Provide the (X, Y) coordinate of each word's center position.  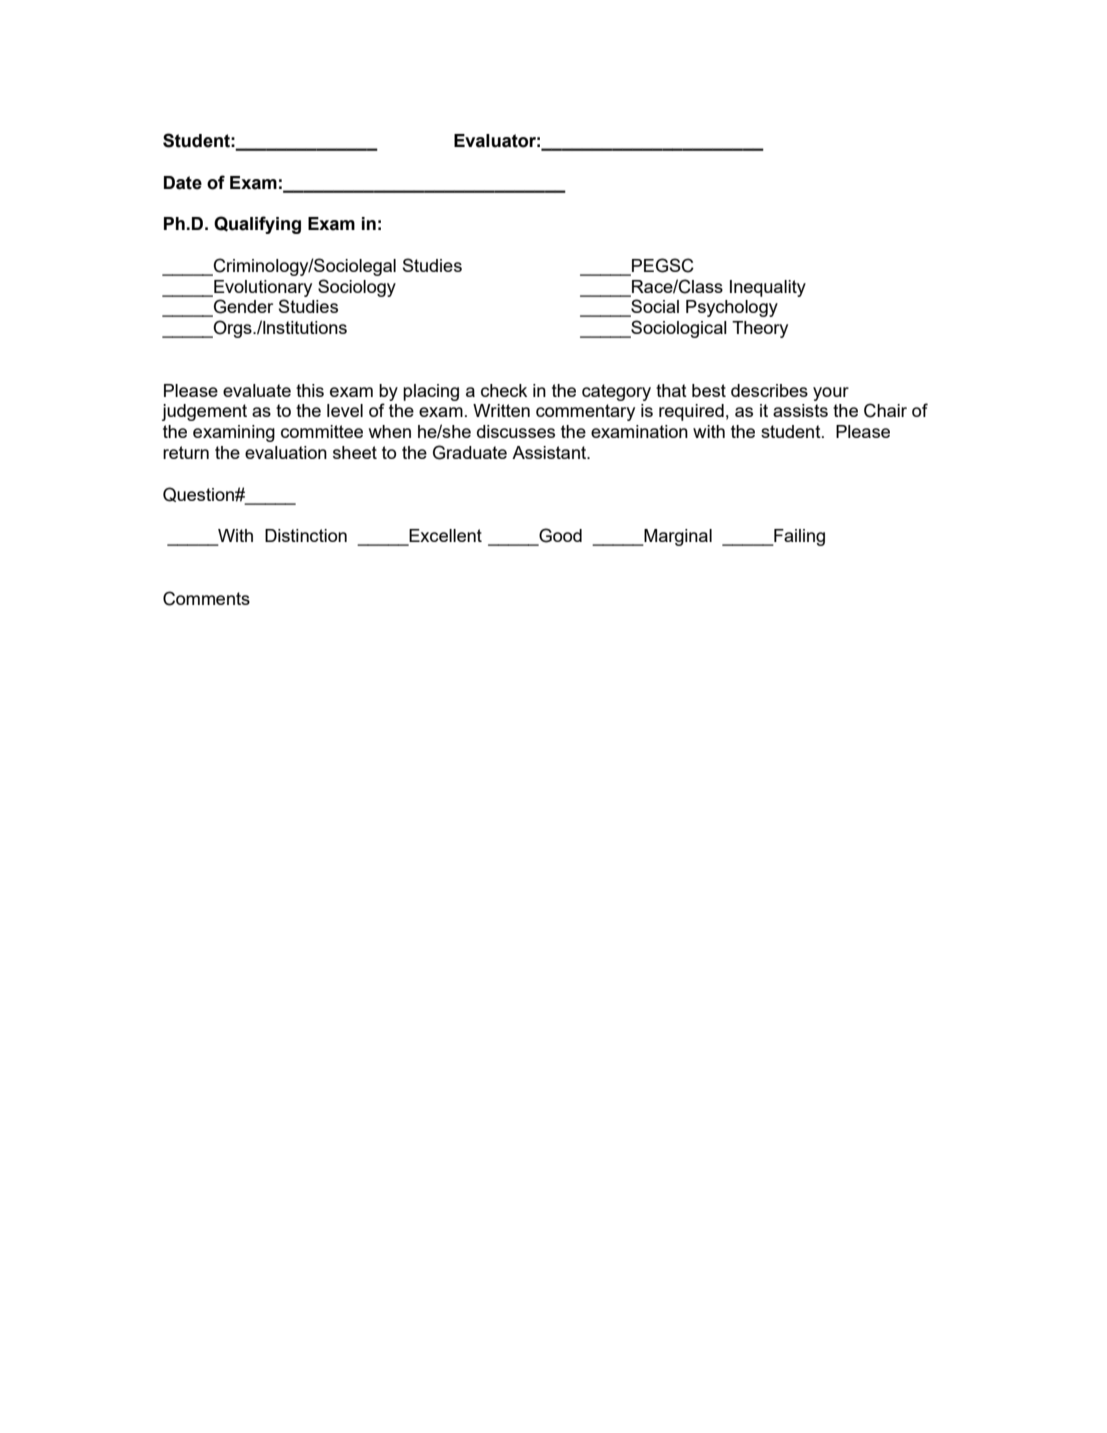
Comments (206, 598)
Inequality (768, 288)
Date (183, 183)
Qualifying (257, 225)
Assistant (550, 452)
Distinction (306, 535)
